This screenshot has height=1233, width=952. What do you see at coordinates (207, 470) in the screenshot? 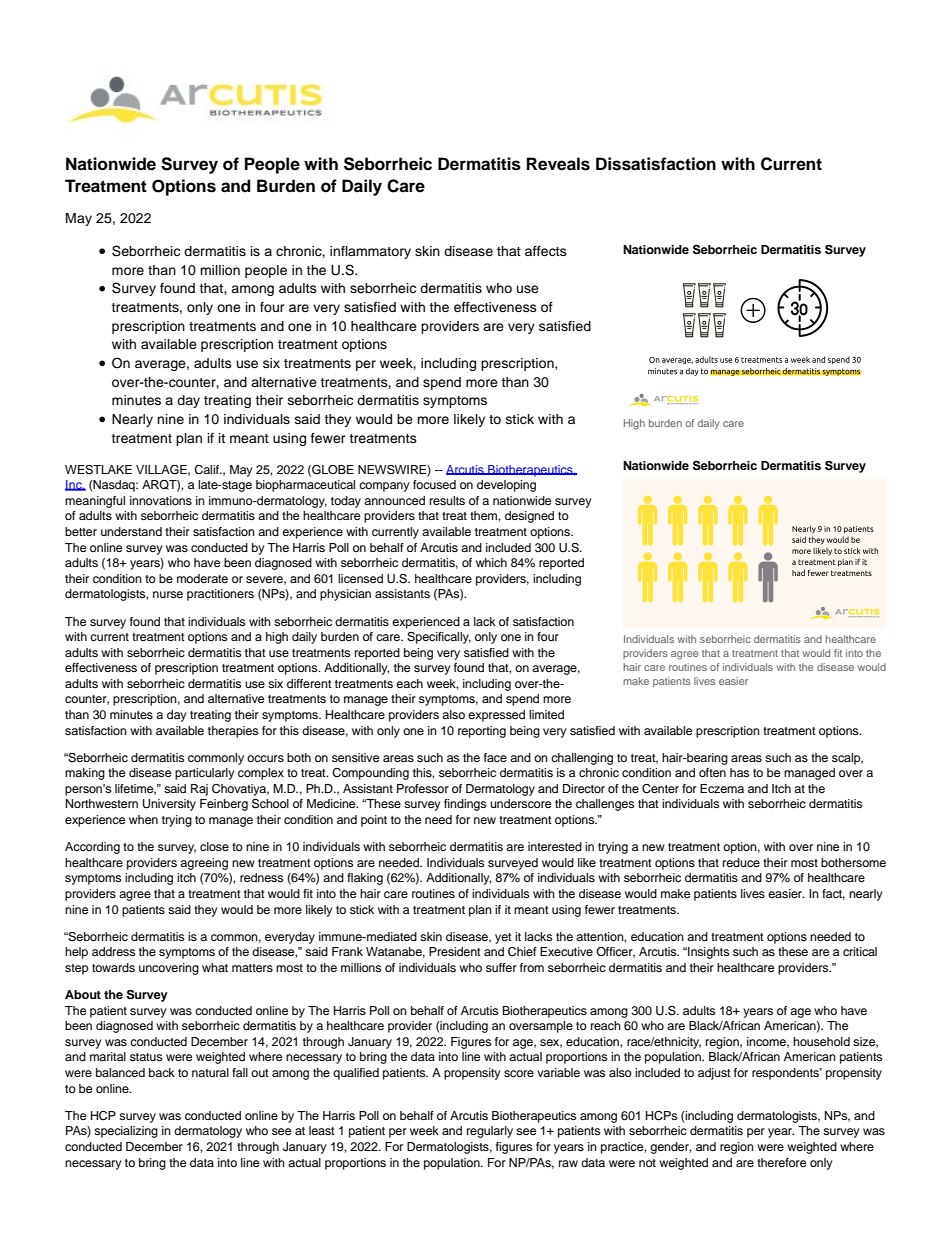
I see `Calif` at bounding box center [207, 470].
